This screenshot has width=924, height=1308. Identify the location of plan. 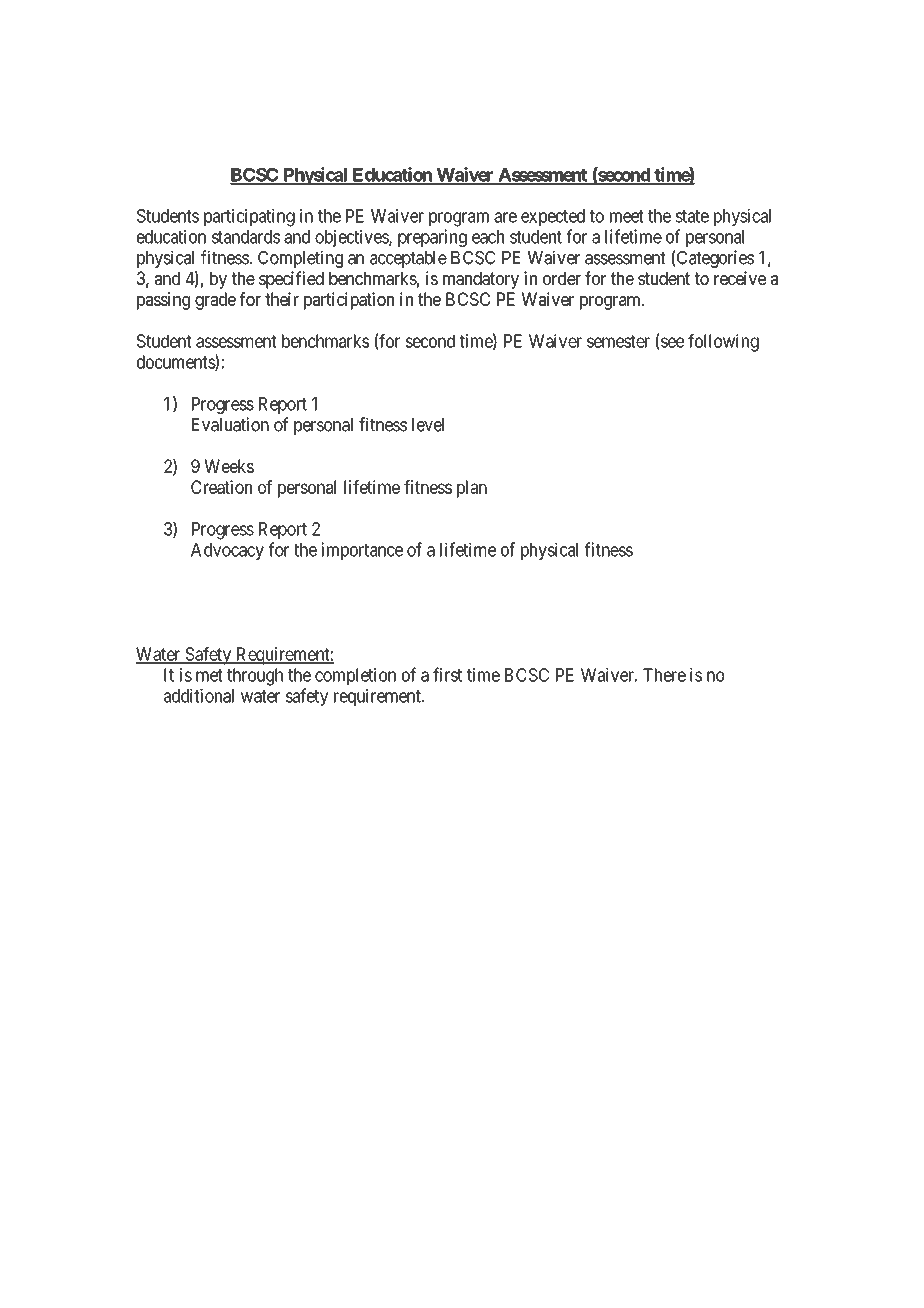
(472, 489).
